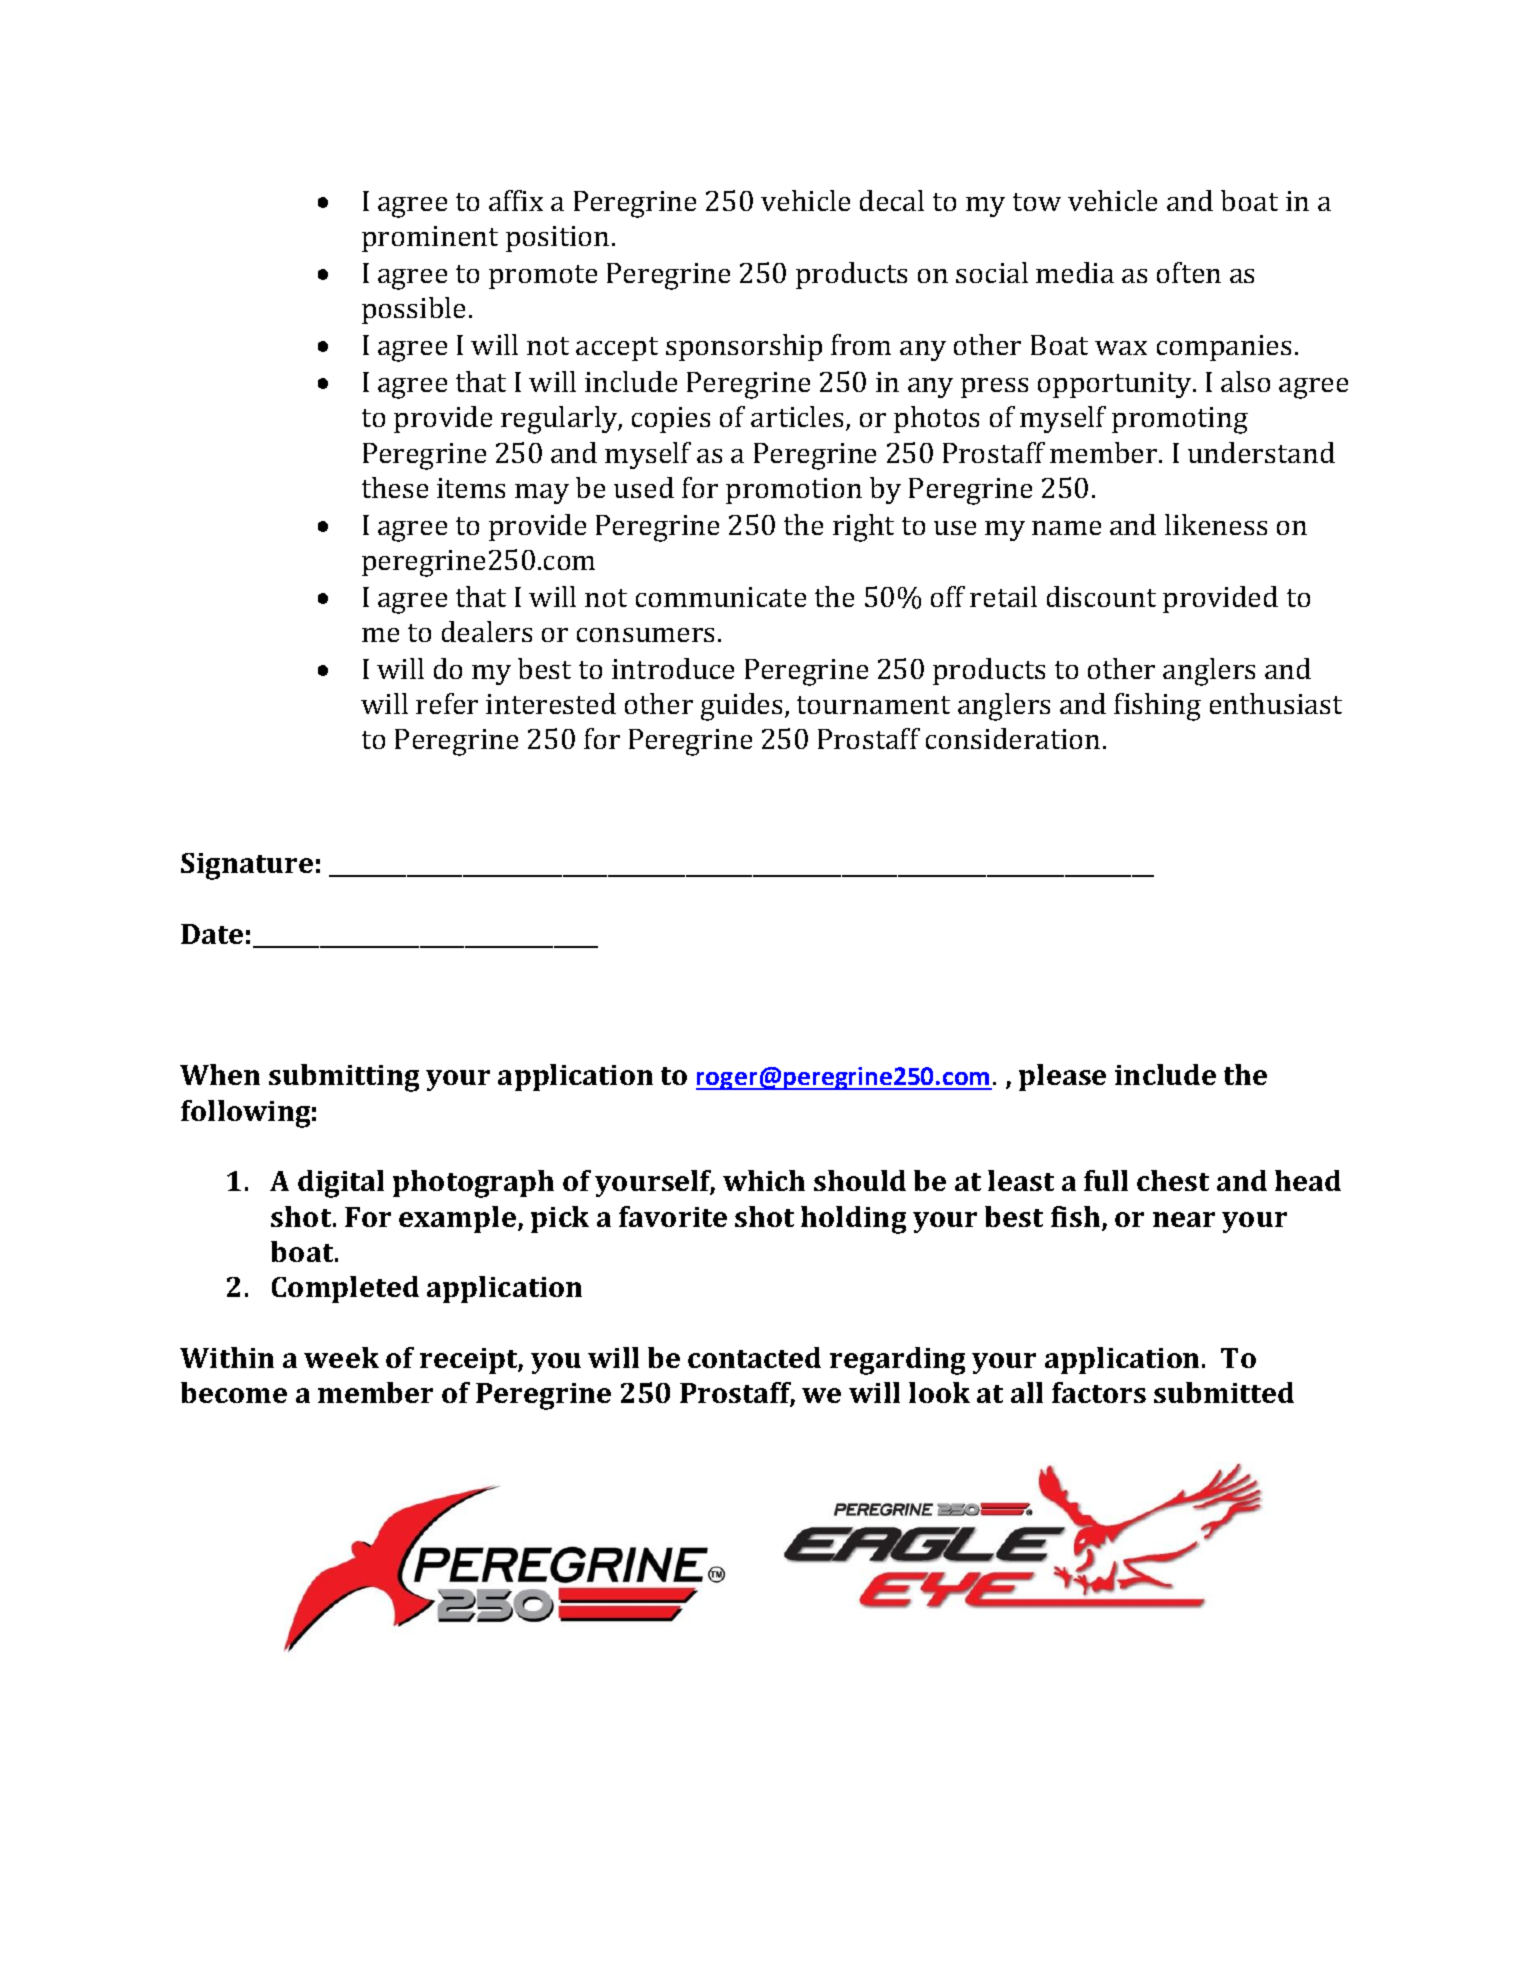 The width and height of the screenshot is (1535, 1986). Describe the element at coordinates (430, 239) in the screenshot. I see `prominent` at that location.
